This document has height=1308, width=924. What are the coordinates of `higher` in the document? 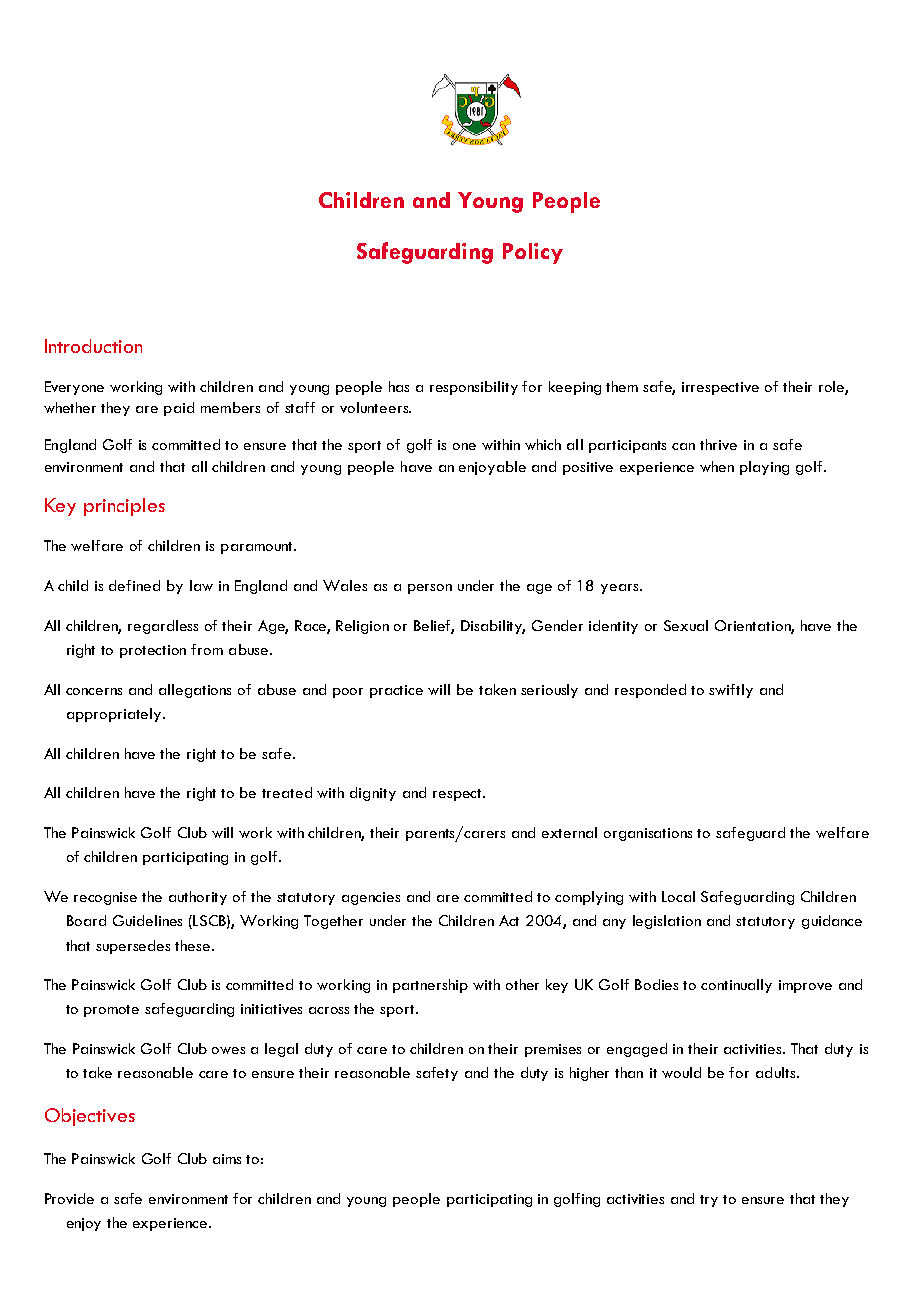 It's located at (589, 1074).
